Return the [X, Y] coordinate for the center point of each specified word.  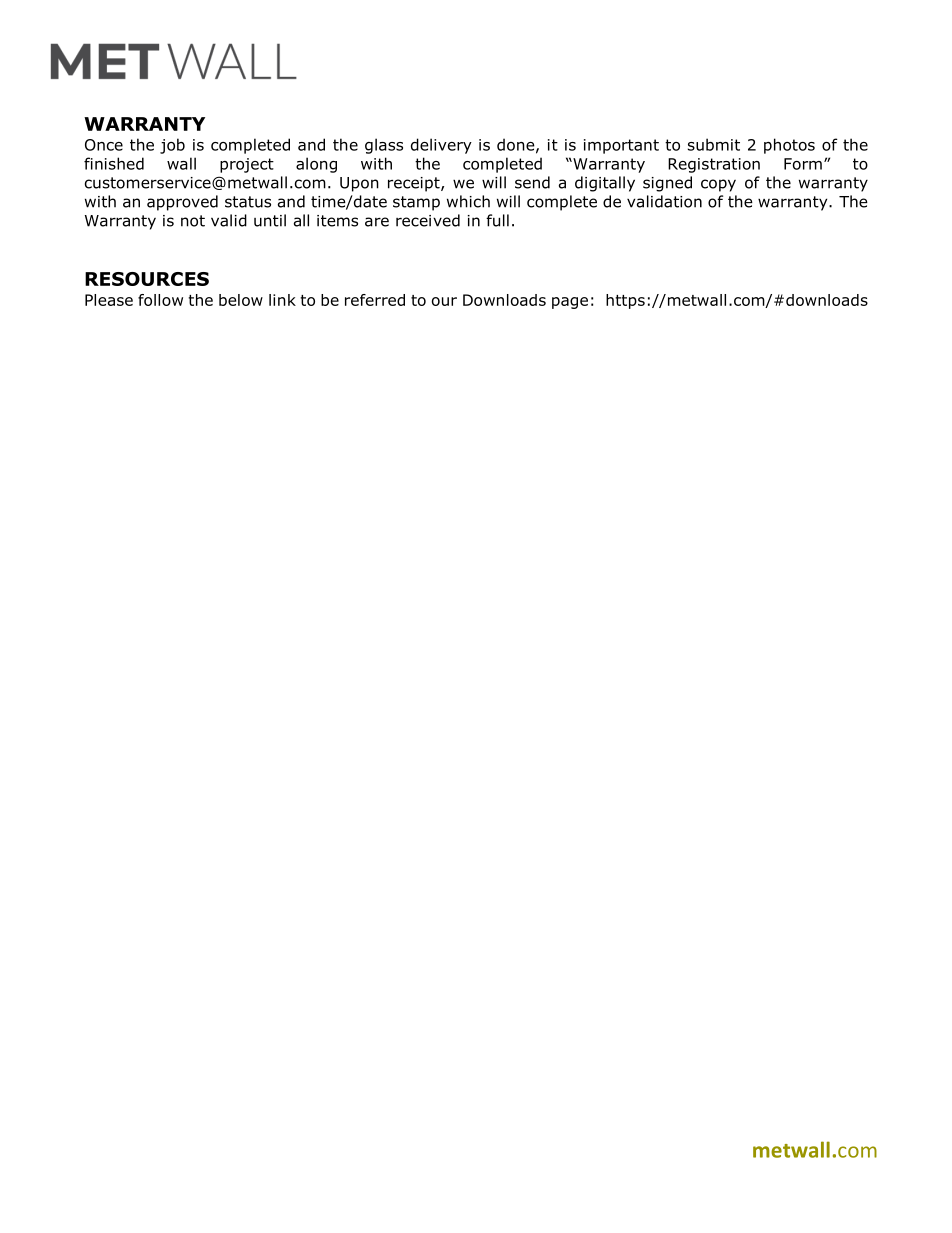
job [172, 146]
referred [375, 300]
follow [160, 300]
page [570, 303]
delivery [441, 146]
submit [714, 144]
